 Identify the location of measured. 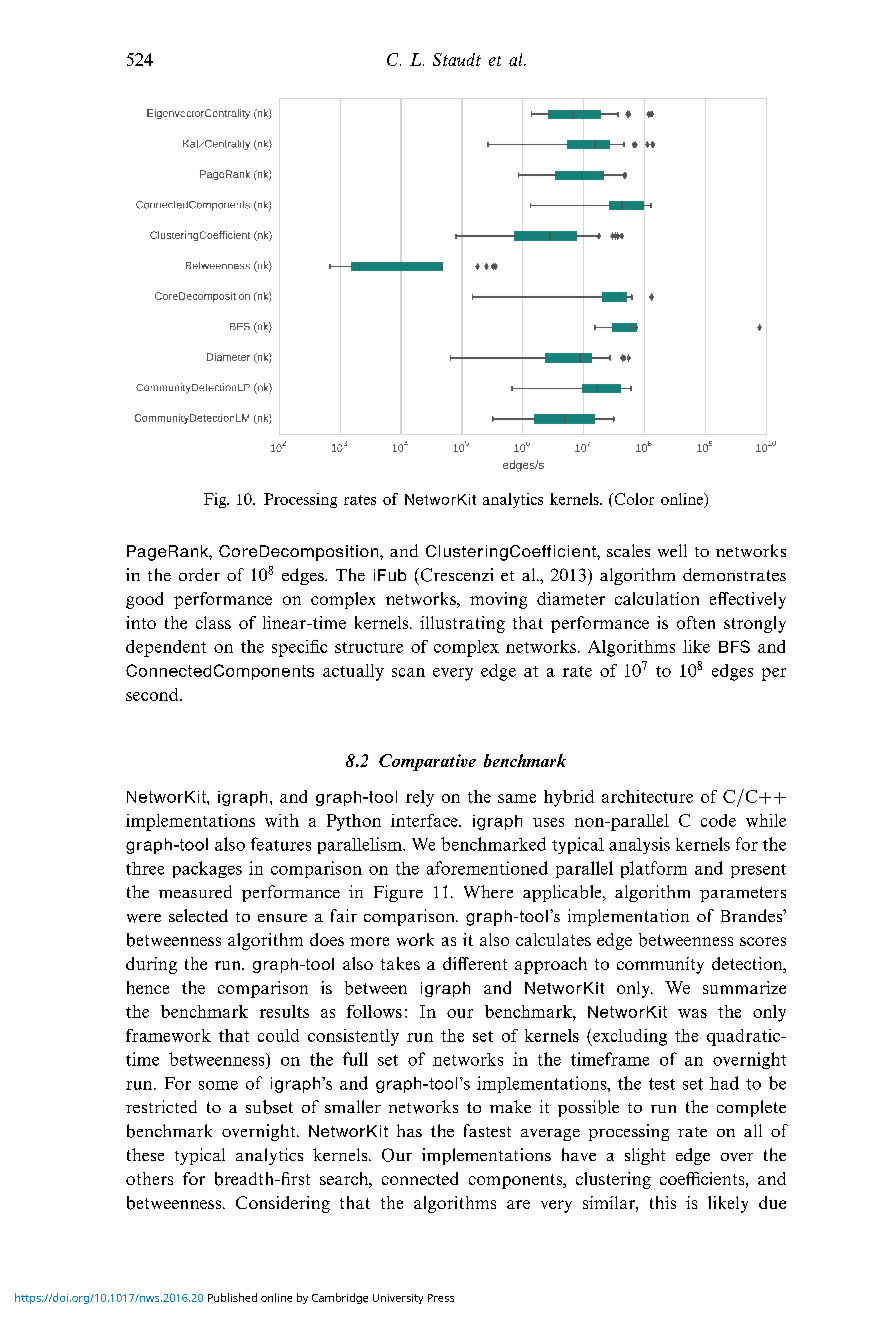
(195, 891).
